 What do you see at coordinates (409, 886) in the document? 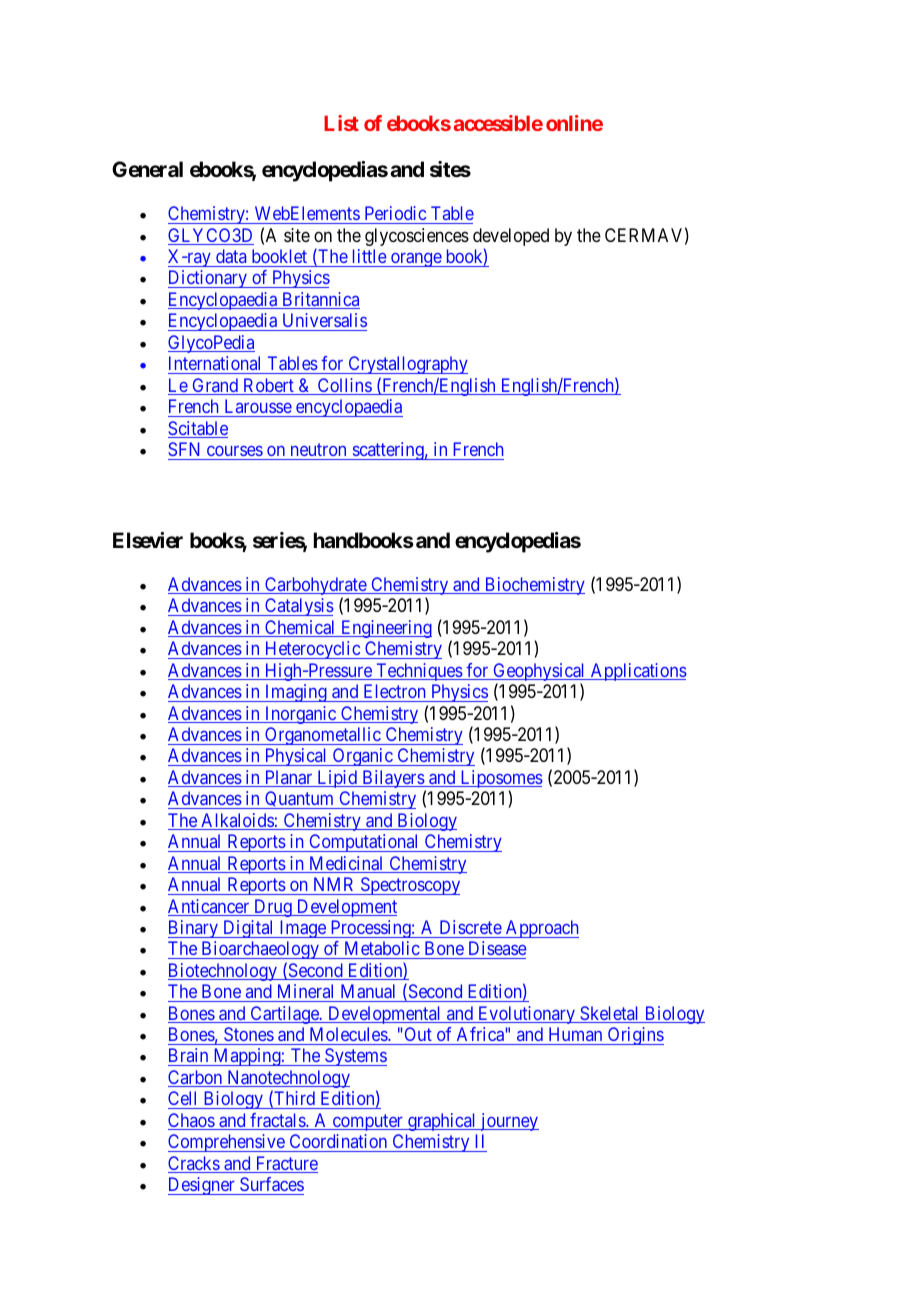
I see `Spectroscopy` at bounding box center [409, 886].
